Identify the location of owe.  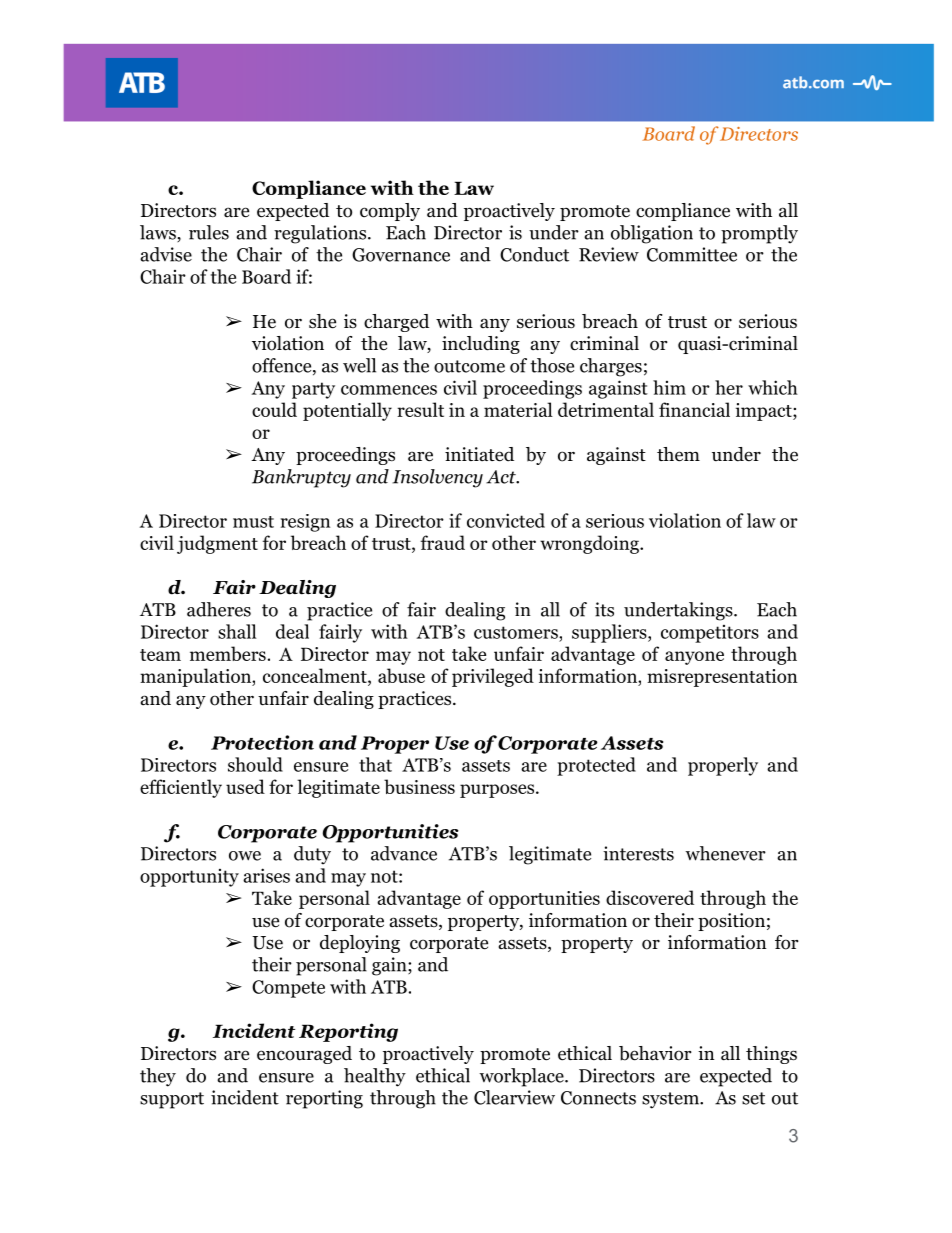
(245, 856).
